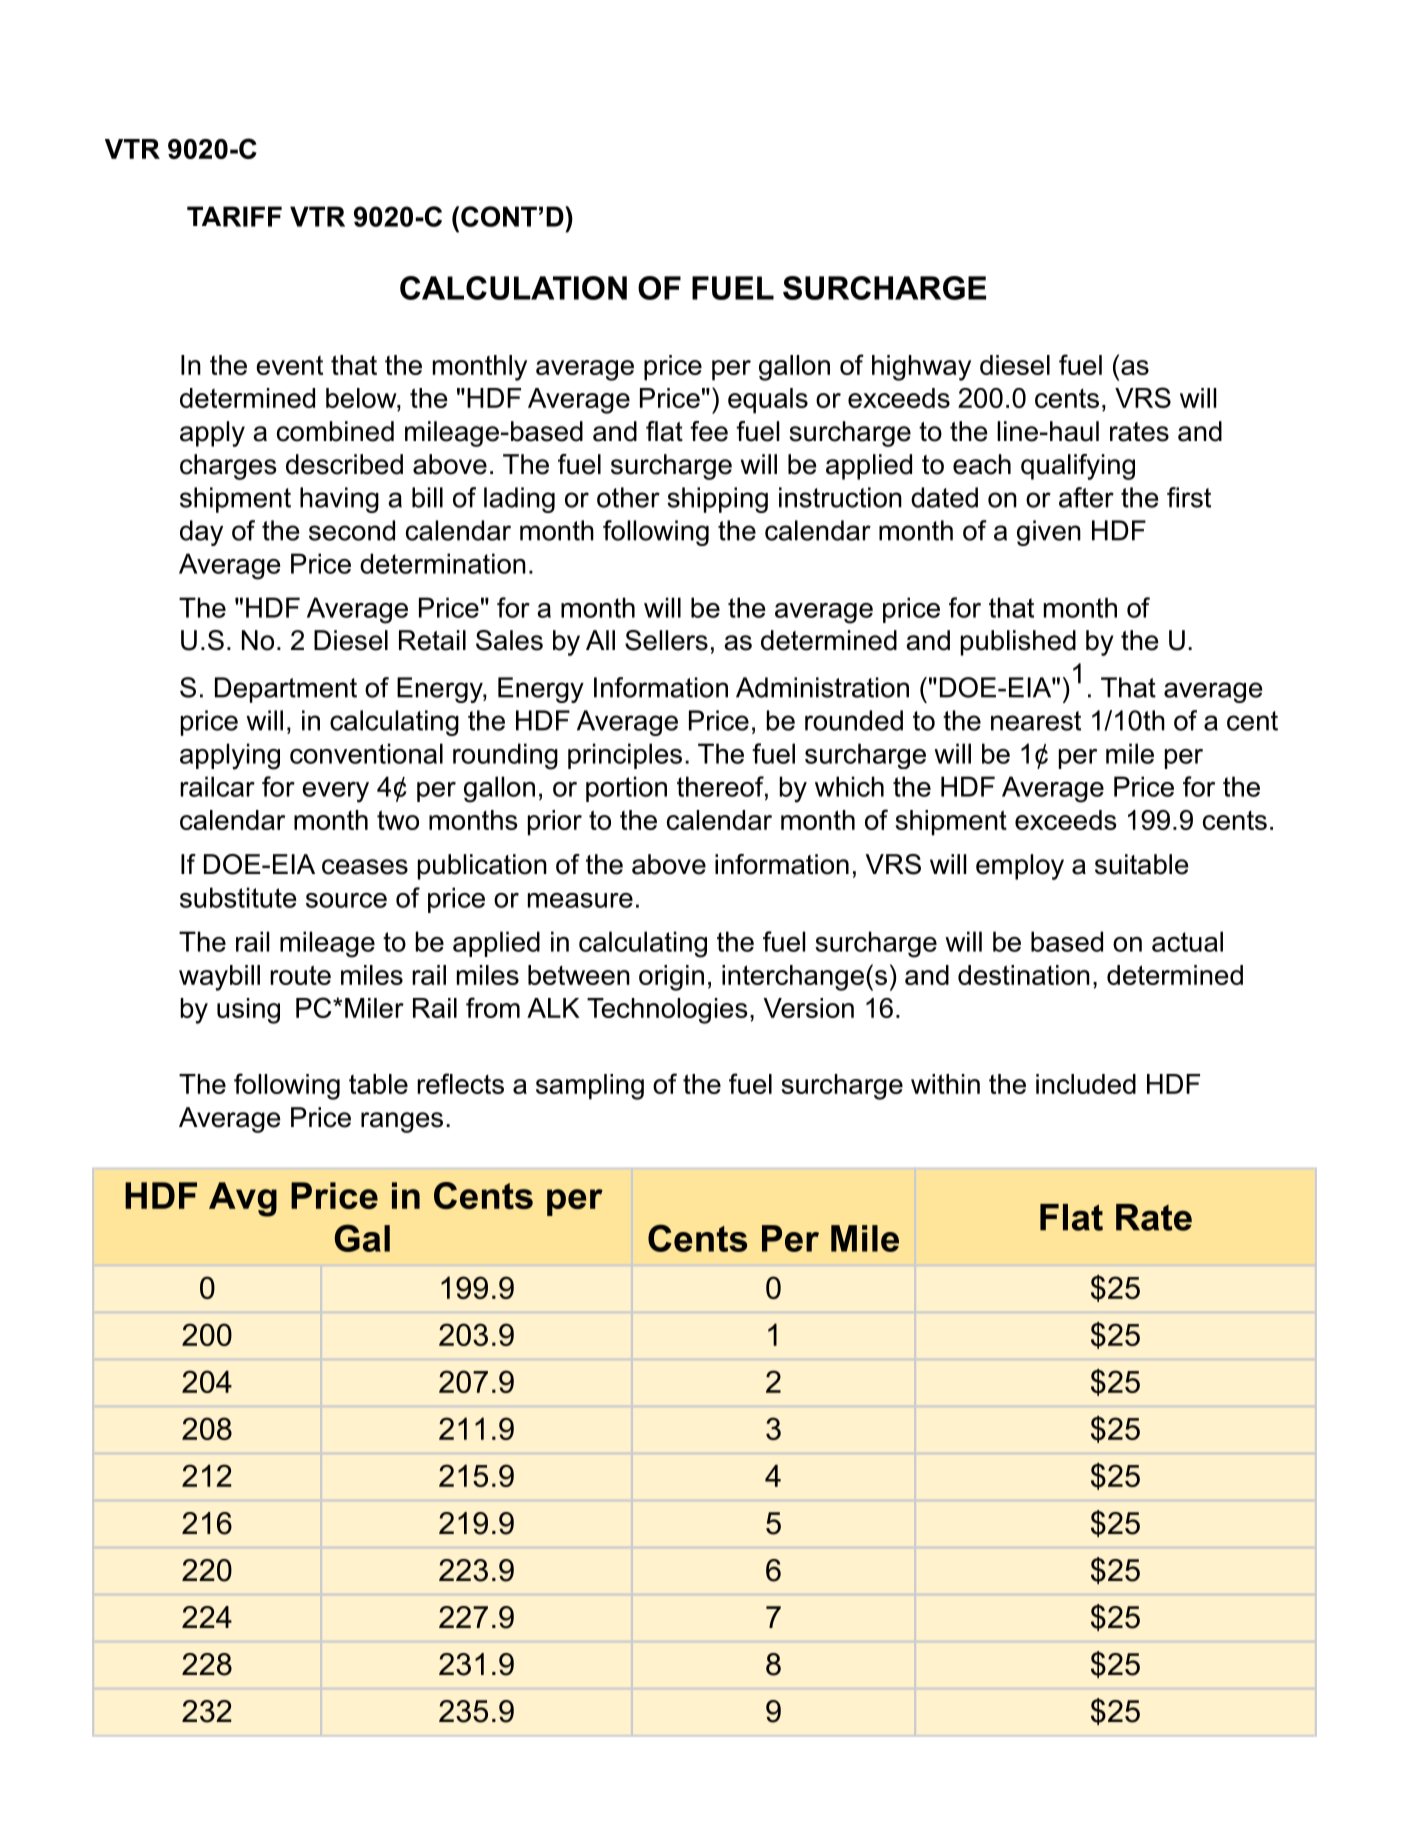 This screenshot has height=1823, width=1409. I want to click on TARIFF, so click(234, 216).
